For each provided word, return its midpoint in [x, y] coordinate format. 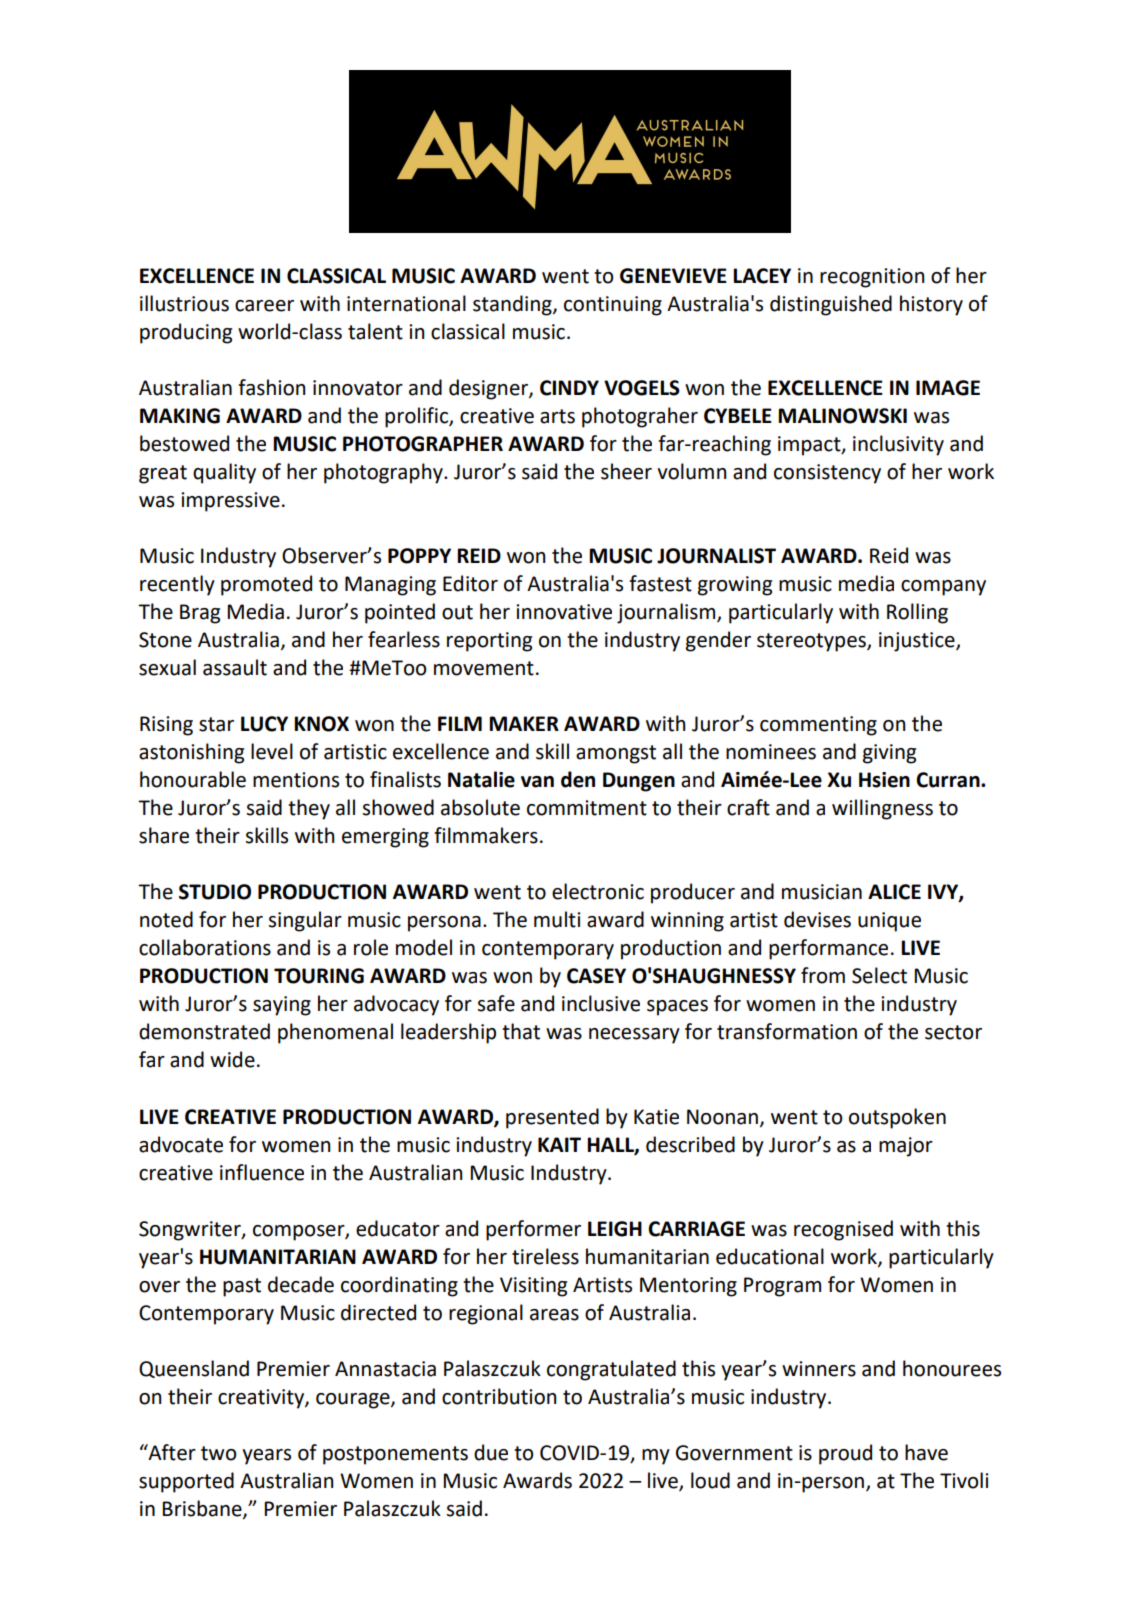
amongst [616, 754]
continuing [613, 306]
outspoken [897, 1118]
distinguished [831, 305]
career [264, 306]
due [491, 1452]
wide [232, 1059]
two [219, 1453]
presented [552, 1118]
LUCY [264, 724]
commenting [818, 726]
